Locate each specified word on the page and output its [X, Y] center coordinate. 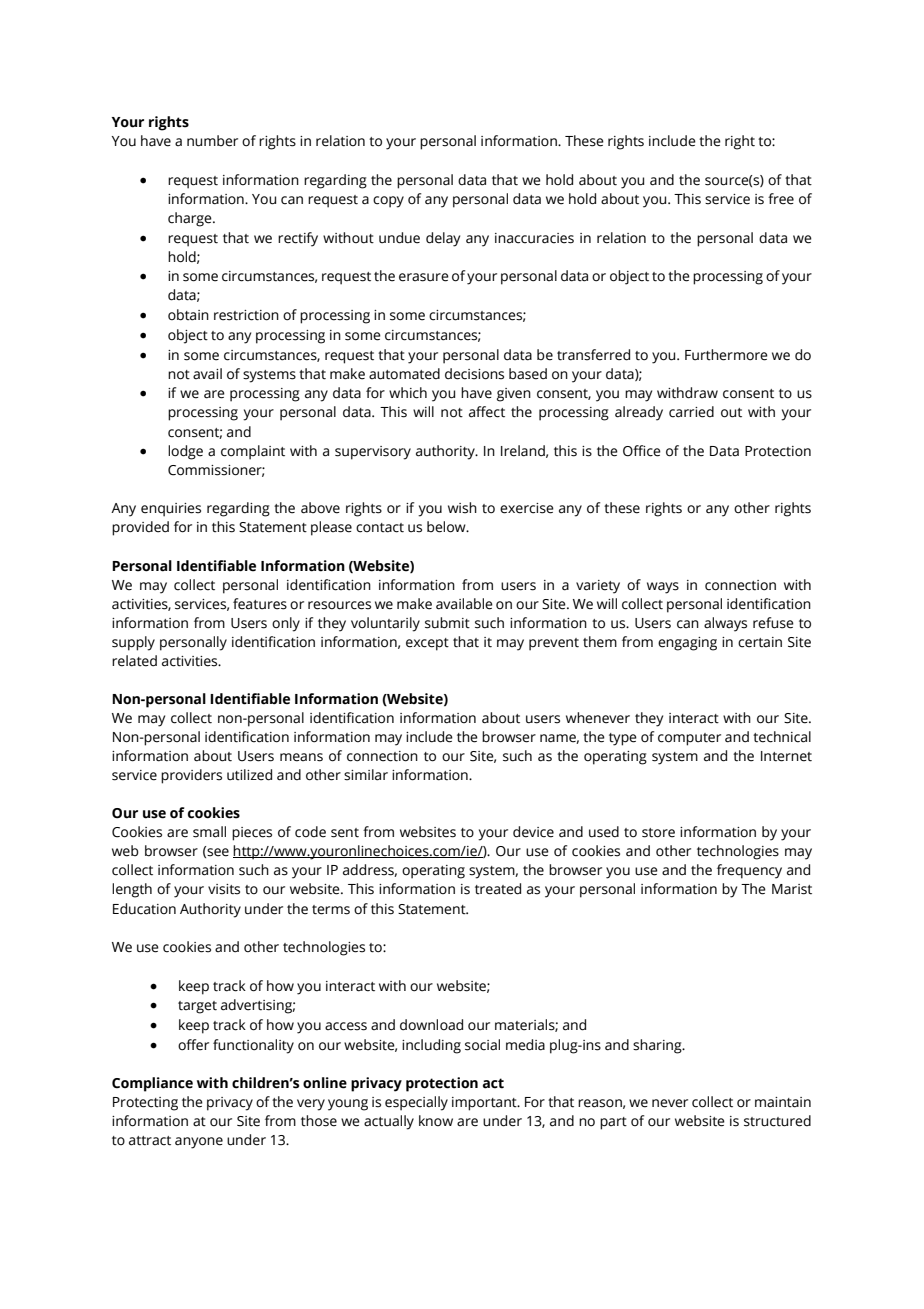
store [658, 833]
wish [462, 508]
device [533, 832]
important [485, 1104]
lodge [185, 452]
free [781, 199]
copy [388, 202]
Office [642, 451]
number [212, 141]
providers [191, 776]
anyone [199, 1143]
